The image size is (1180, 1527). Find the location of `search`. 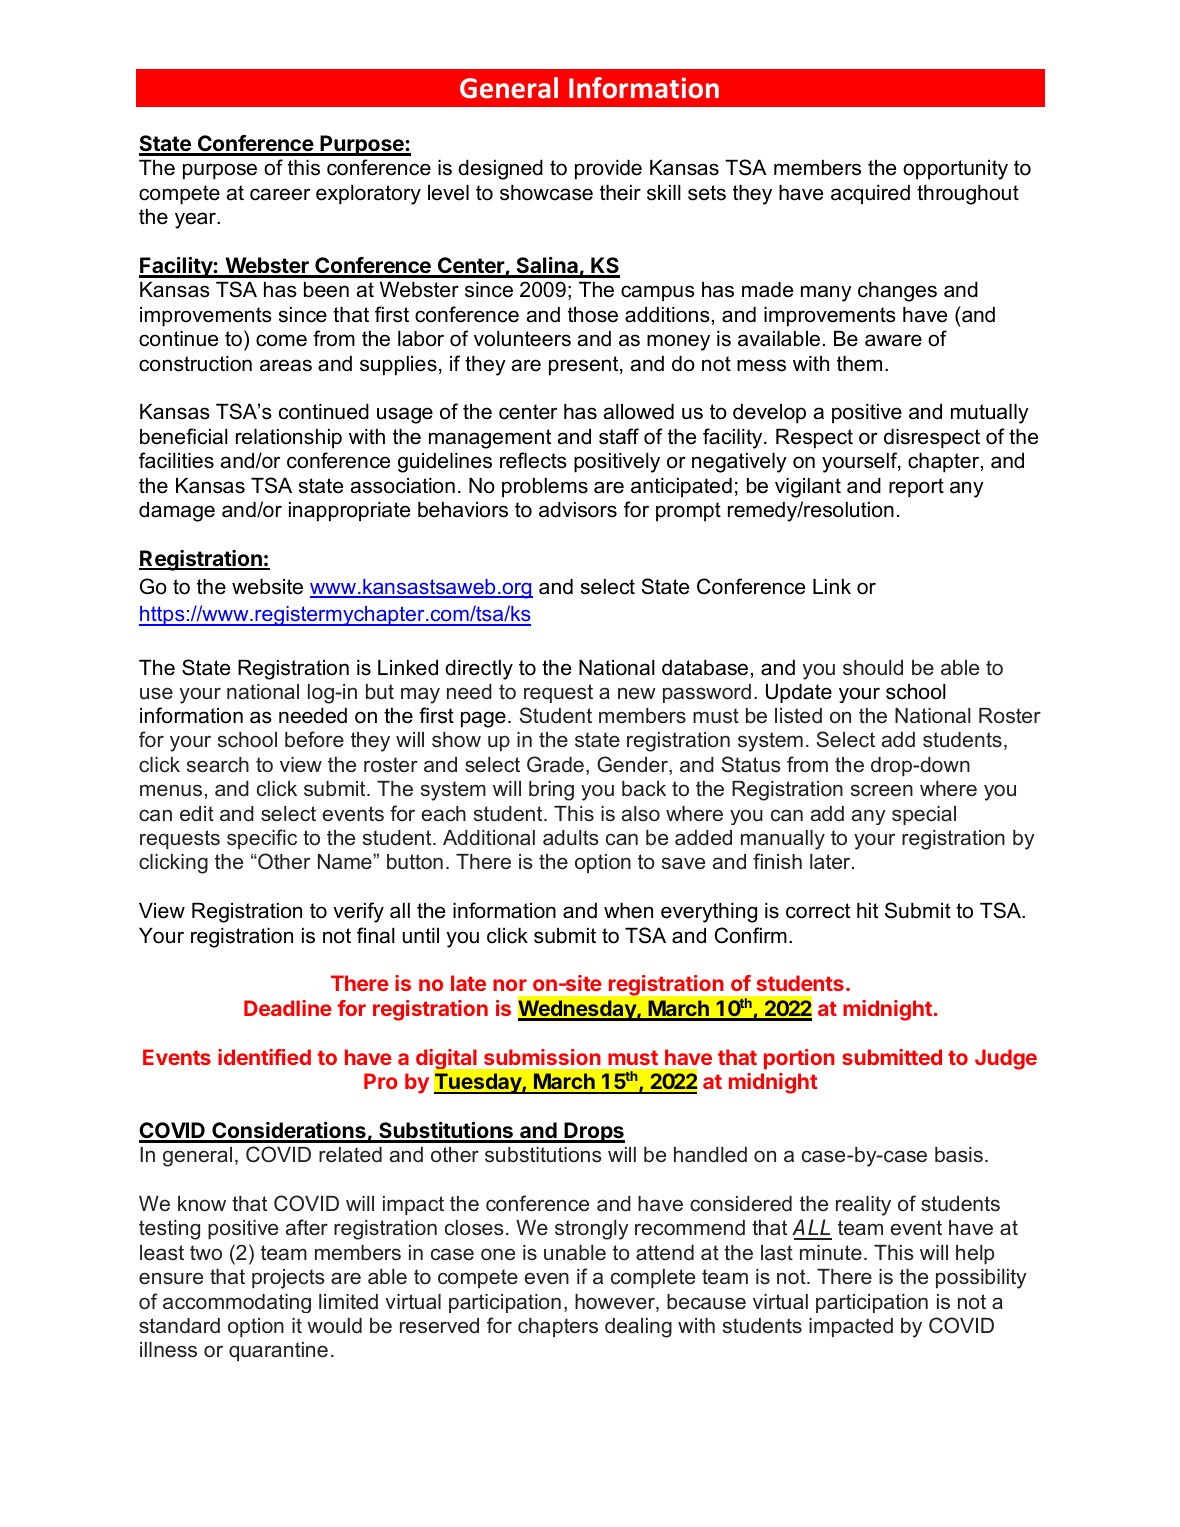

search is located at coordinates (218, 765).
